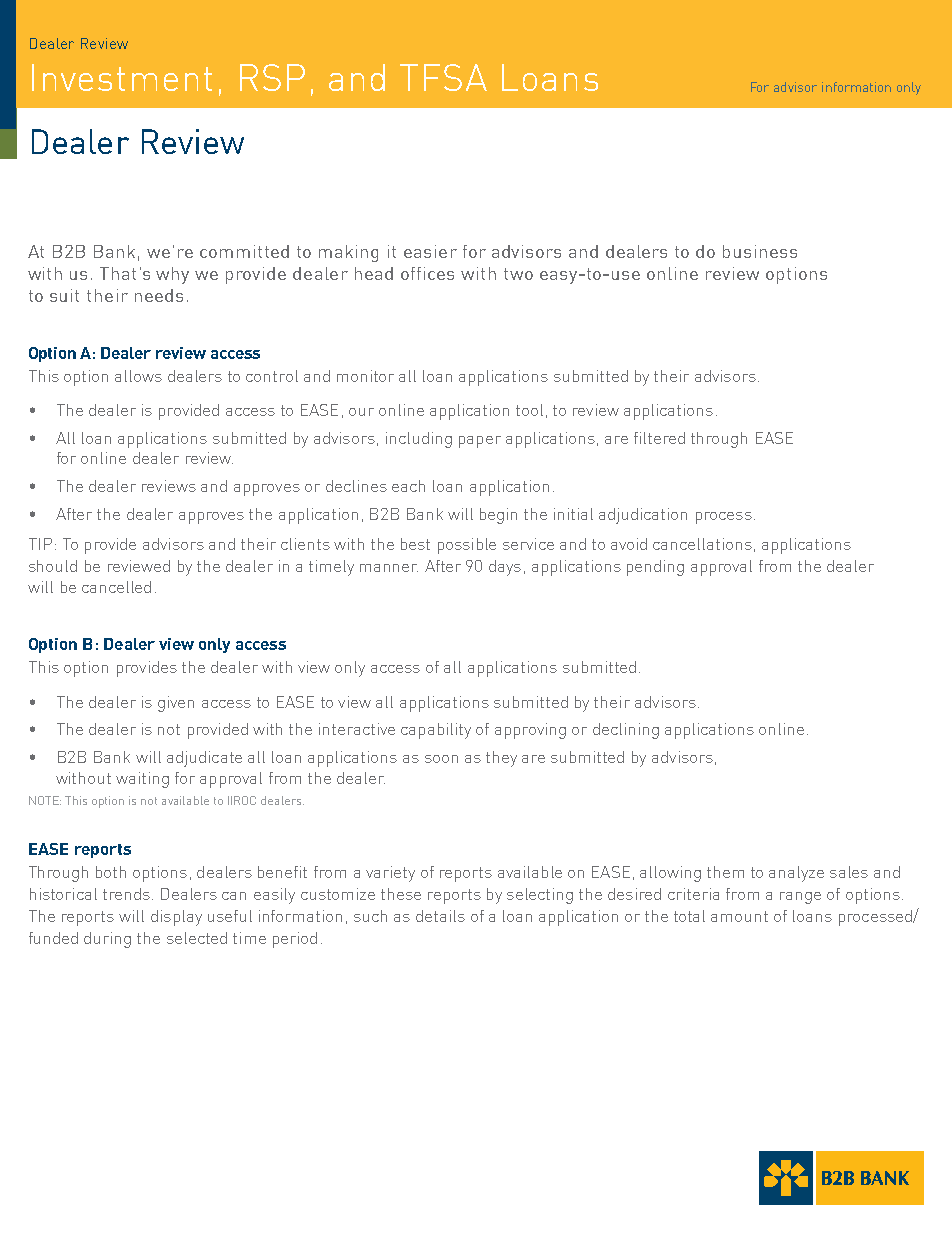  I want to click on RSP, so click(272, 77).
